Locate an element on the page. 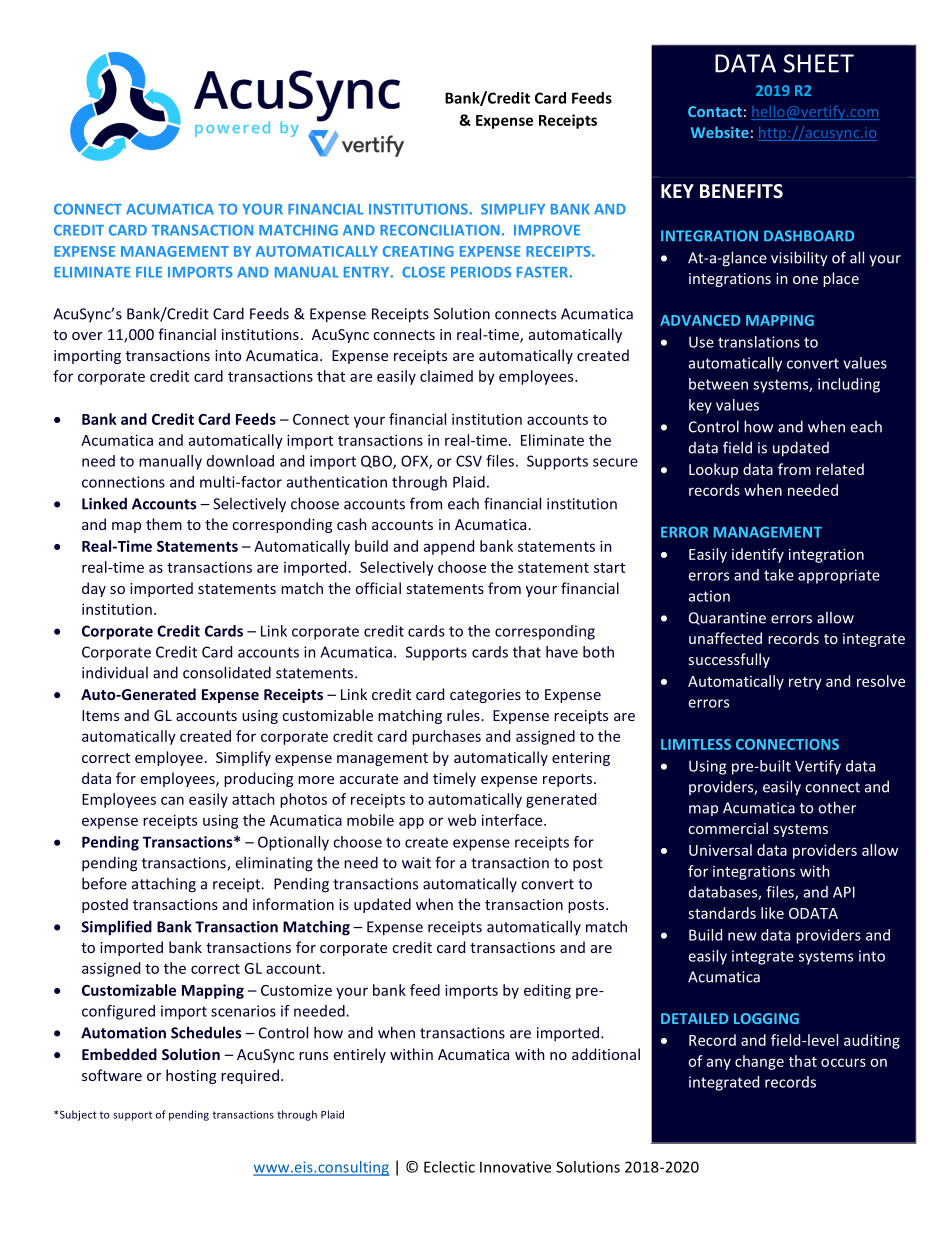 The height and width of the image is (1233, 952). Simplified is located at coordinates (116, 928).
